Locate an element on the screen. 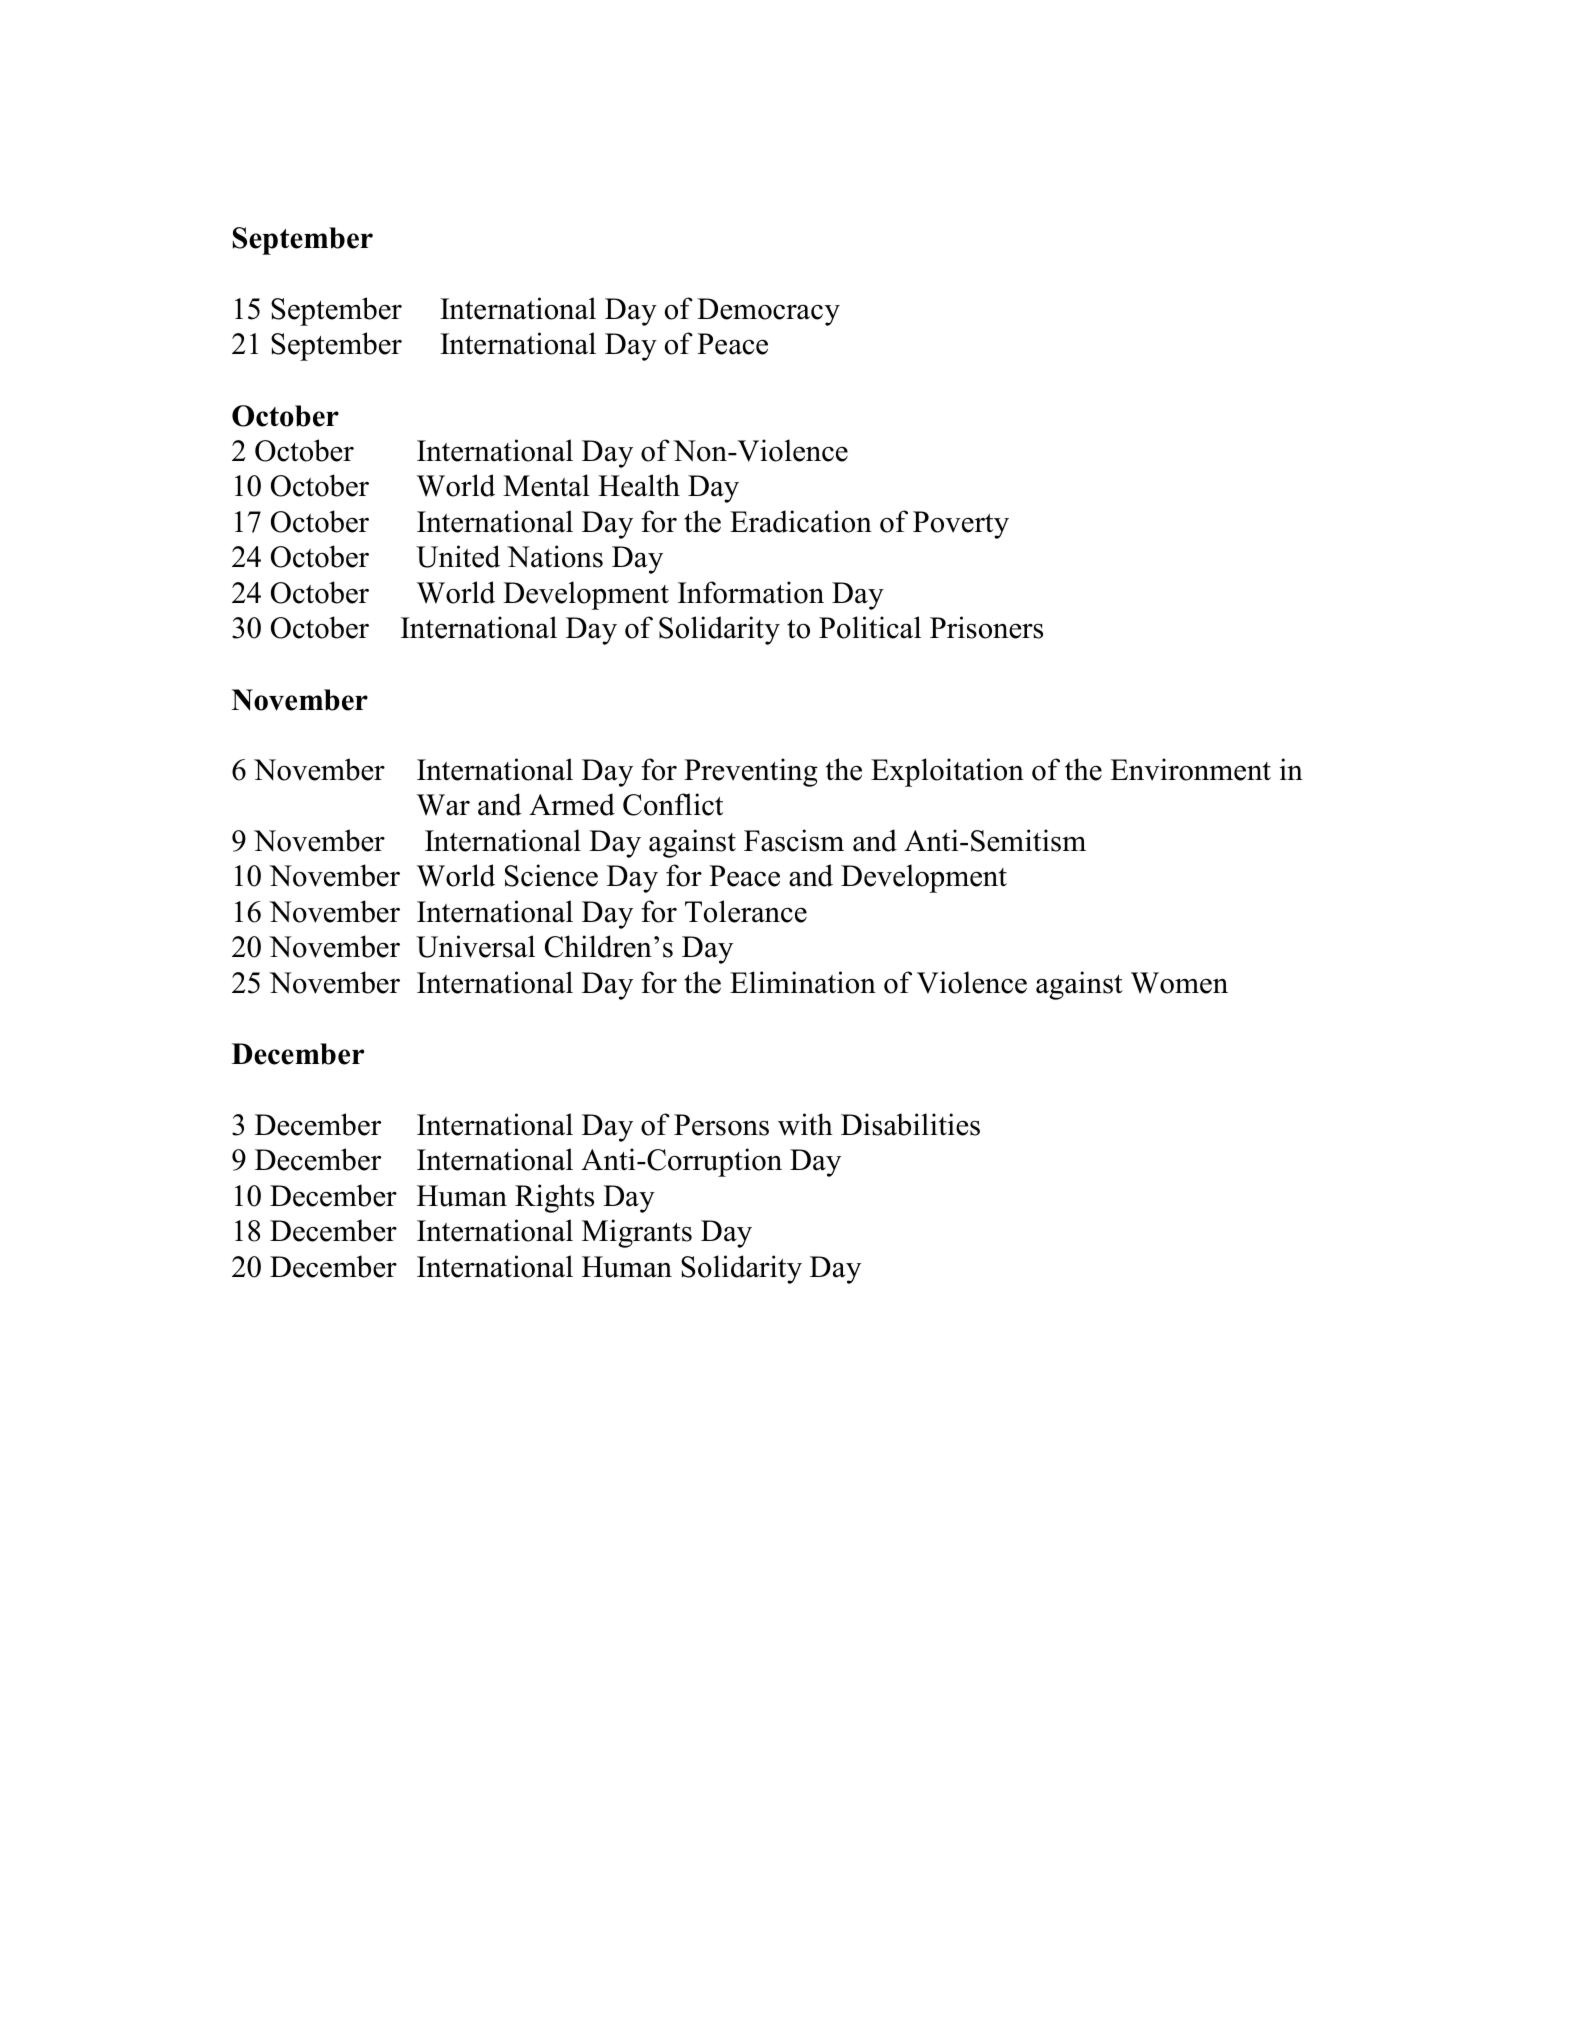 The height and width of the screenshot is (2036, 1573). Environment is located at coordinates (1190, 769).
